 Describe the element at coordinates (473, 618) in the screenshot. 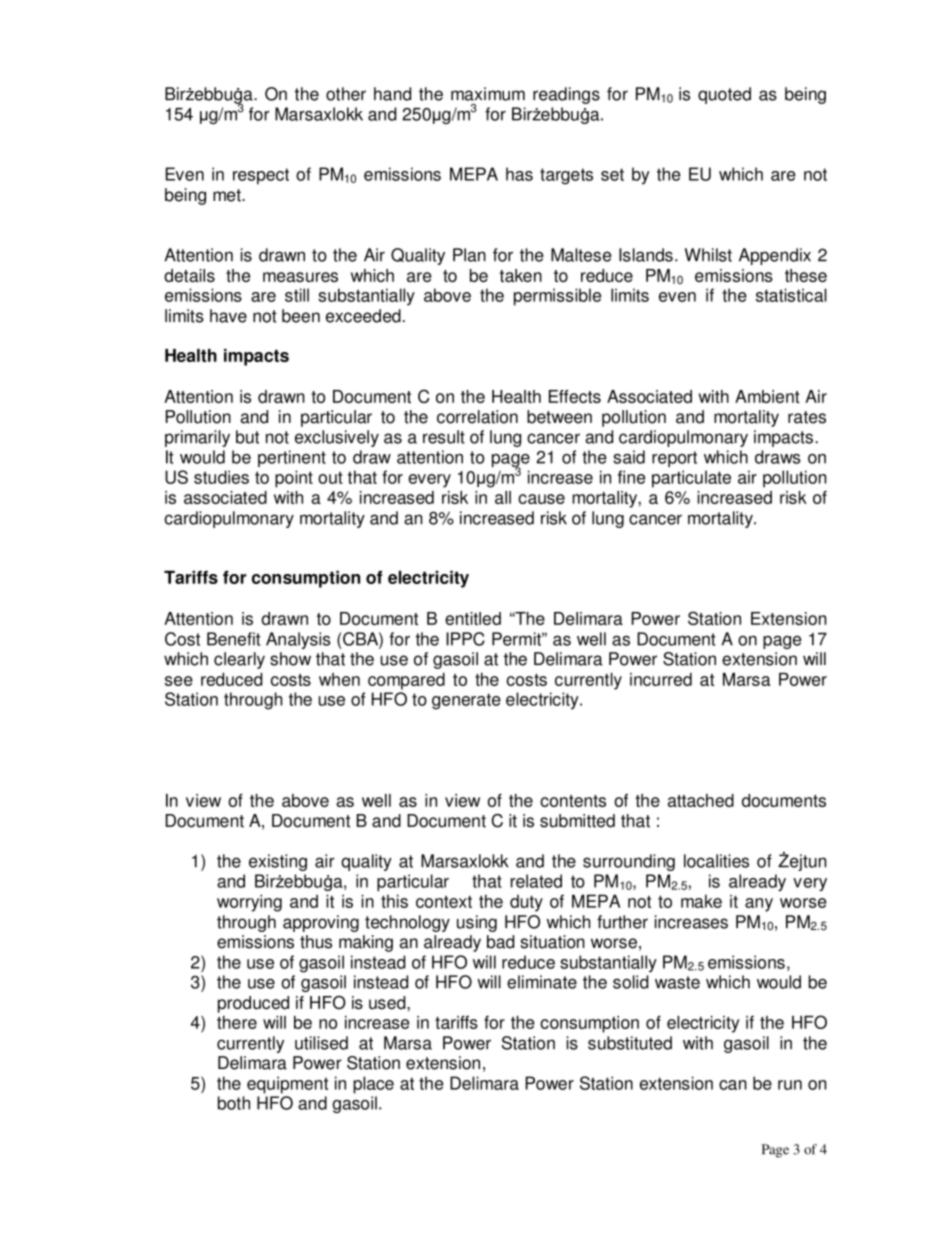

I see `entitled` at that location.
